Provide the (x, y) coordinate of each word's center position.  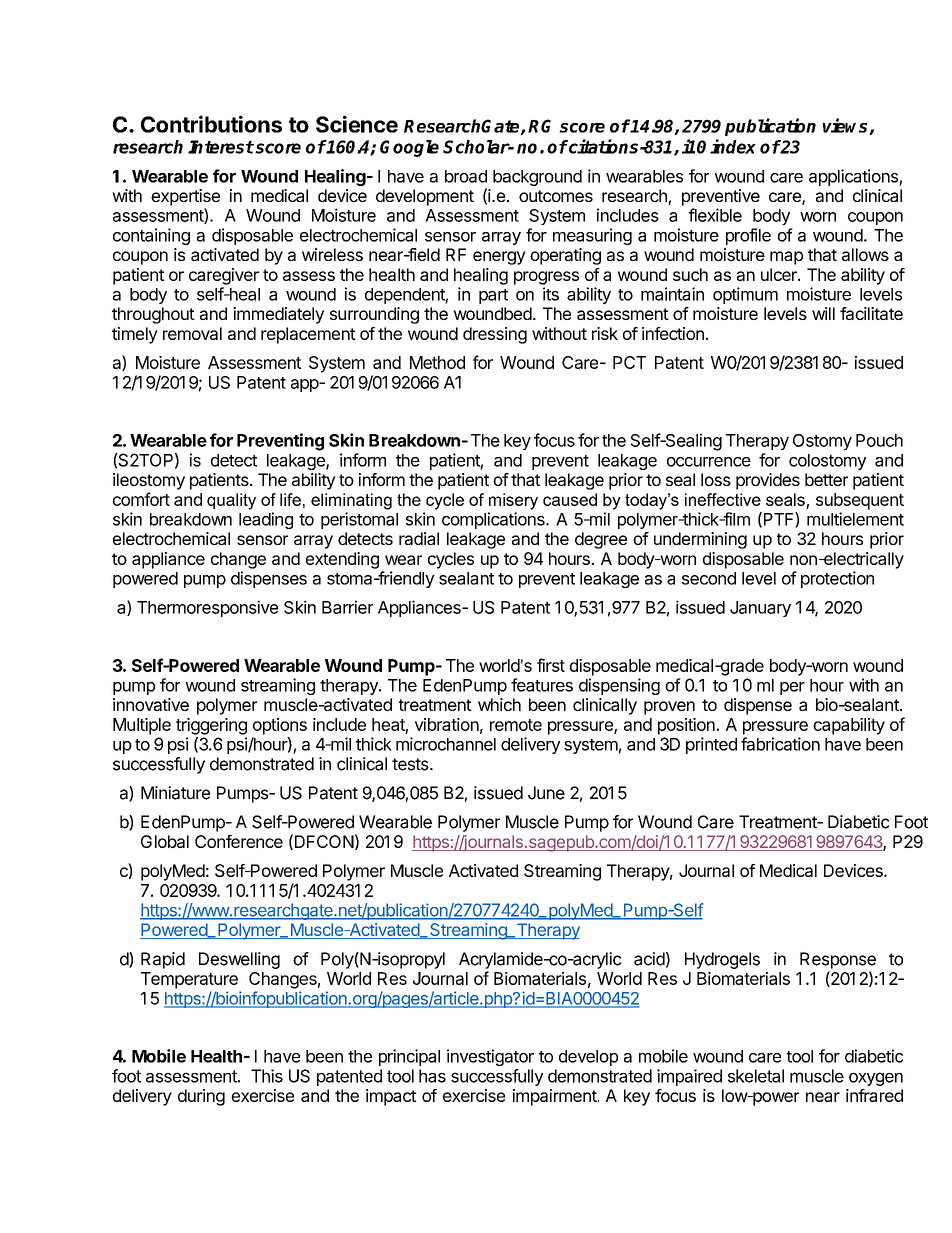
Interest (221, 147)
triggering (211, 726)
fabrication (780, 744)
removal (192, 333)
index (733, 146)
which (499, 704)
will (823, 313)
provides (768, 481)
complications (494, 520)
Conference (239, 841)
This (267, 1076)
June (546, 793)
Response (838, 960)
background (537, 178)
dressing (495, 335)
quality (231, 501)
